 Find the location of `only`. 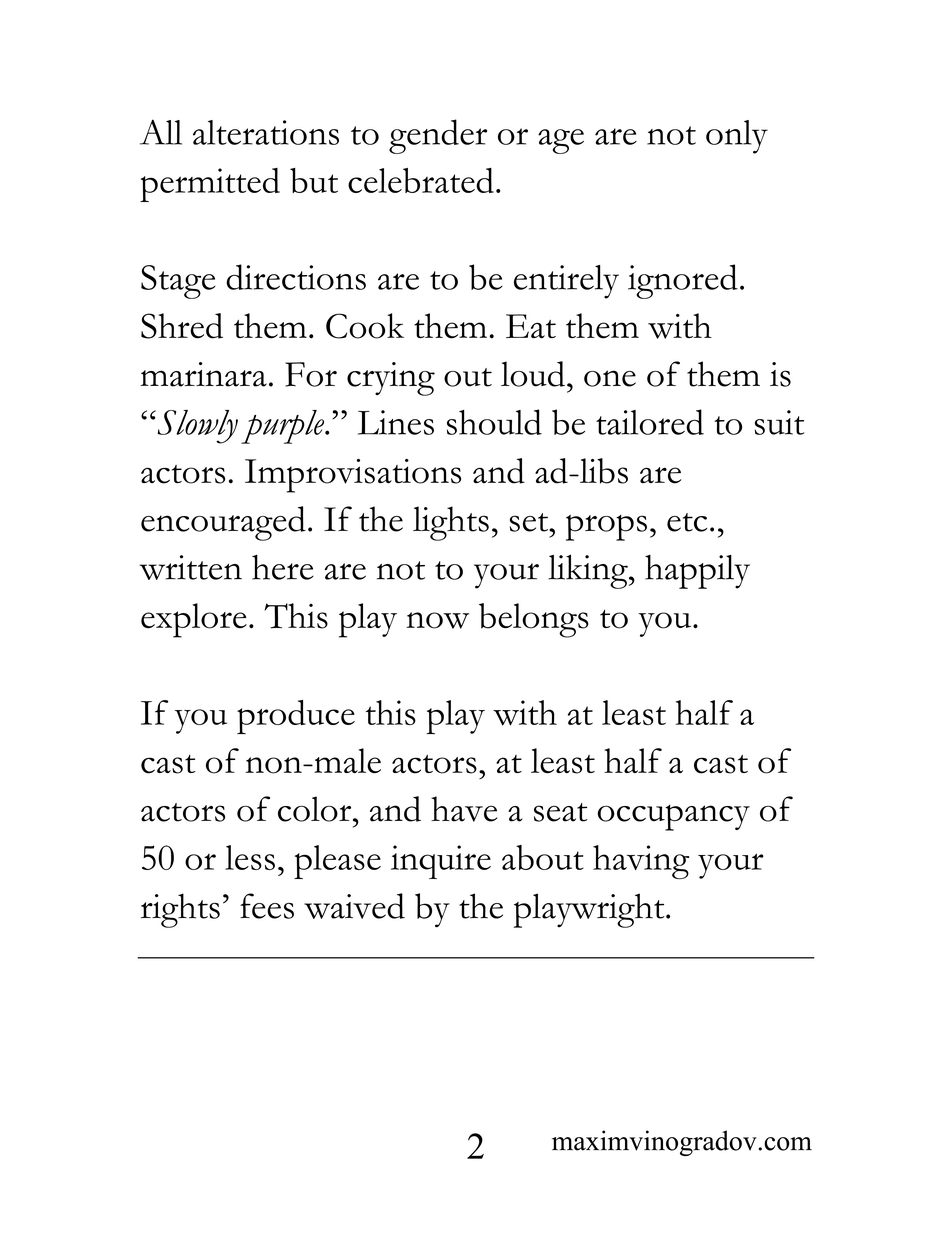

only is located at coordinates (737, 137).
